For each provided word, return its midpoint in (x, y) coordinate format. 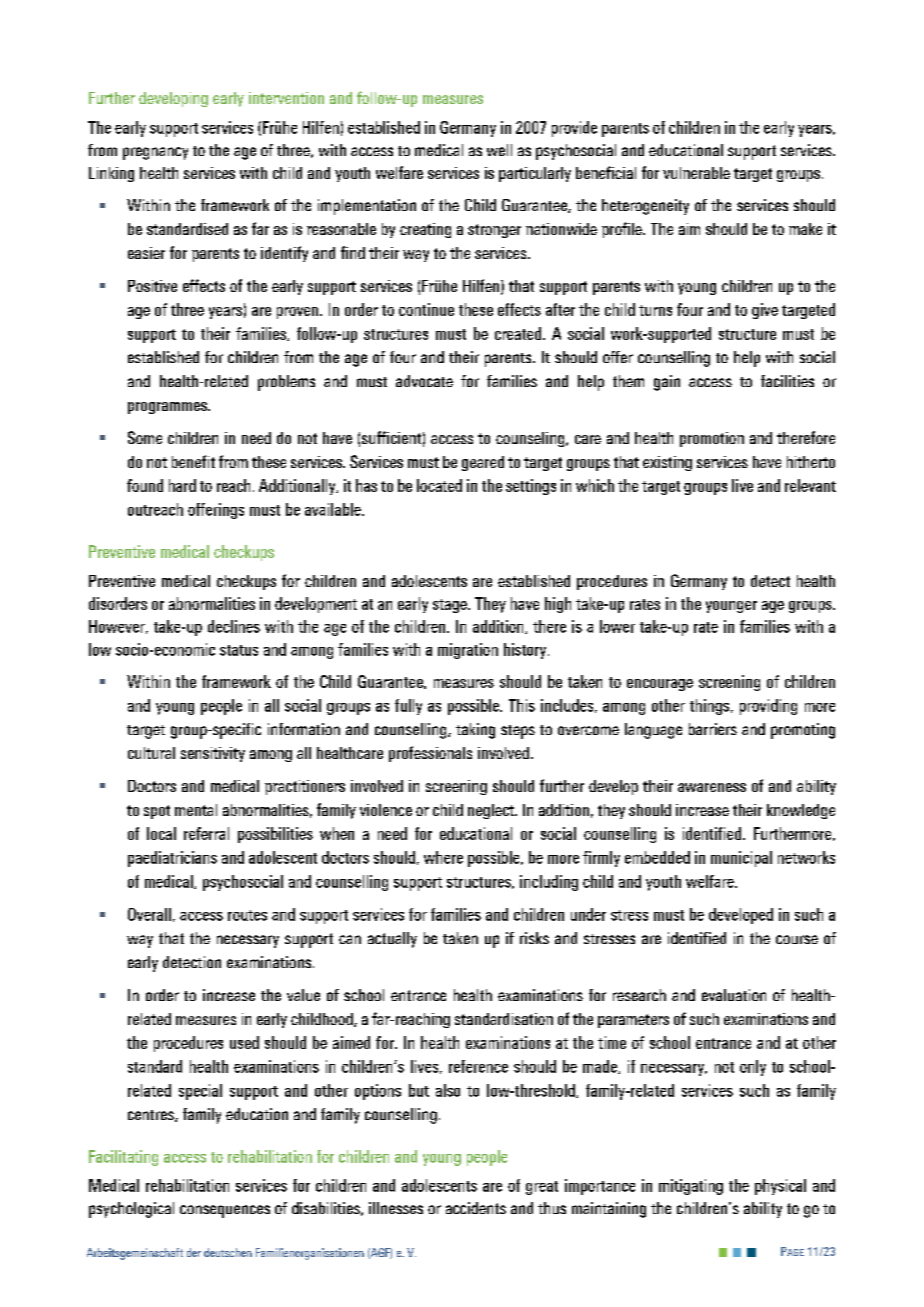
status (239, 650)
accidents (476, 1208)
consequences (225, 1211)
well (499, 150)
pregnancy (155, 153)
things (711, 707)
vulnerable (696, 173)
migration (468, 651)
